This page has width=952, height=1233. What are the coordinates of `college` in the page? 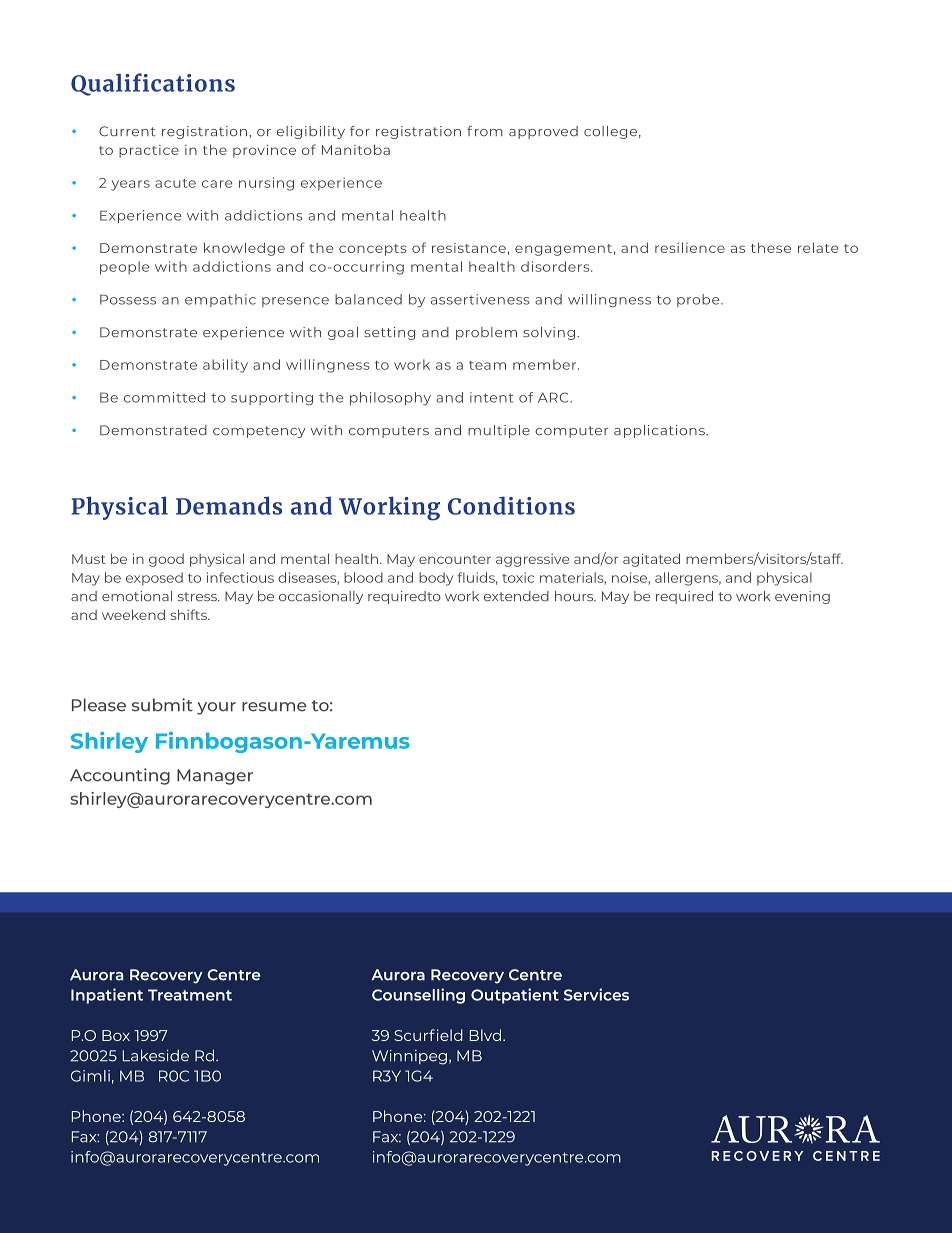 It's located at (610, 132).
